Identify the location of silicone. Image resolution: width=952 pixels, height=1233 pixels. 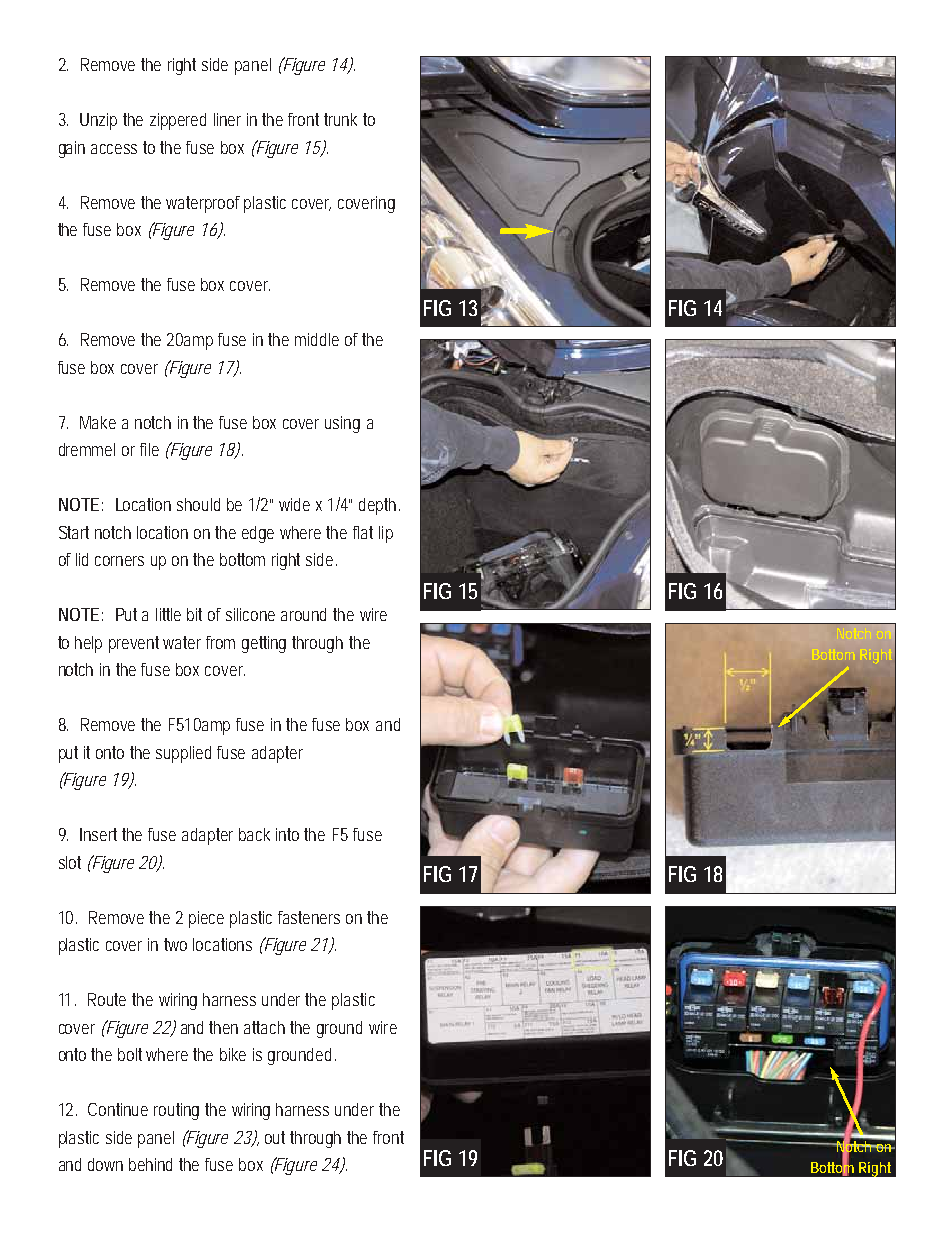
(250, 614).
